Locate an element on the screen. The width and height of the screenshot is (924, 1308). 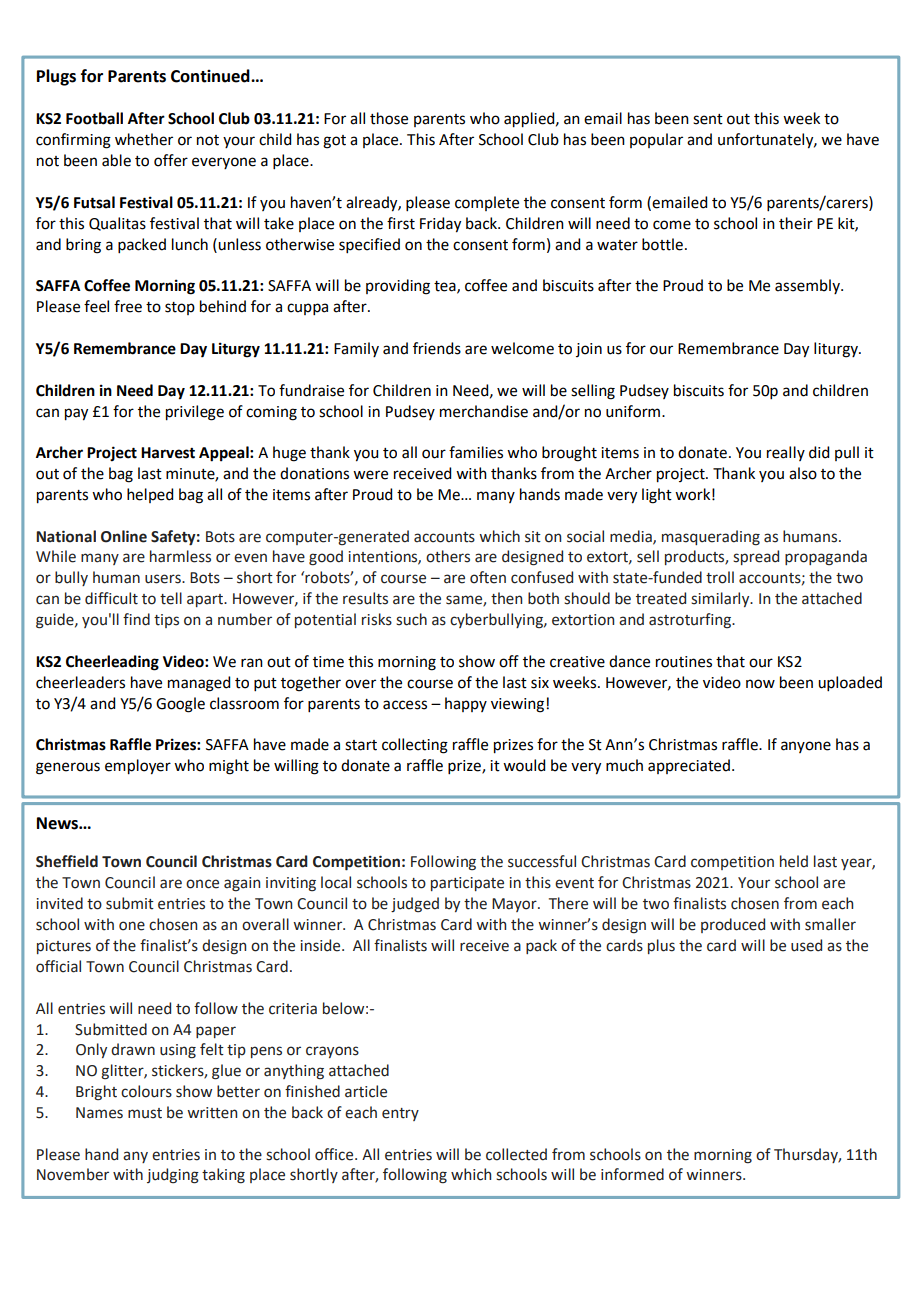
similarly is located at coordinates (721, 599).
